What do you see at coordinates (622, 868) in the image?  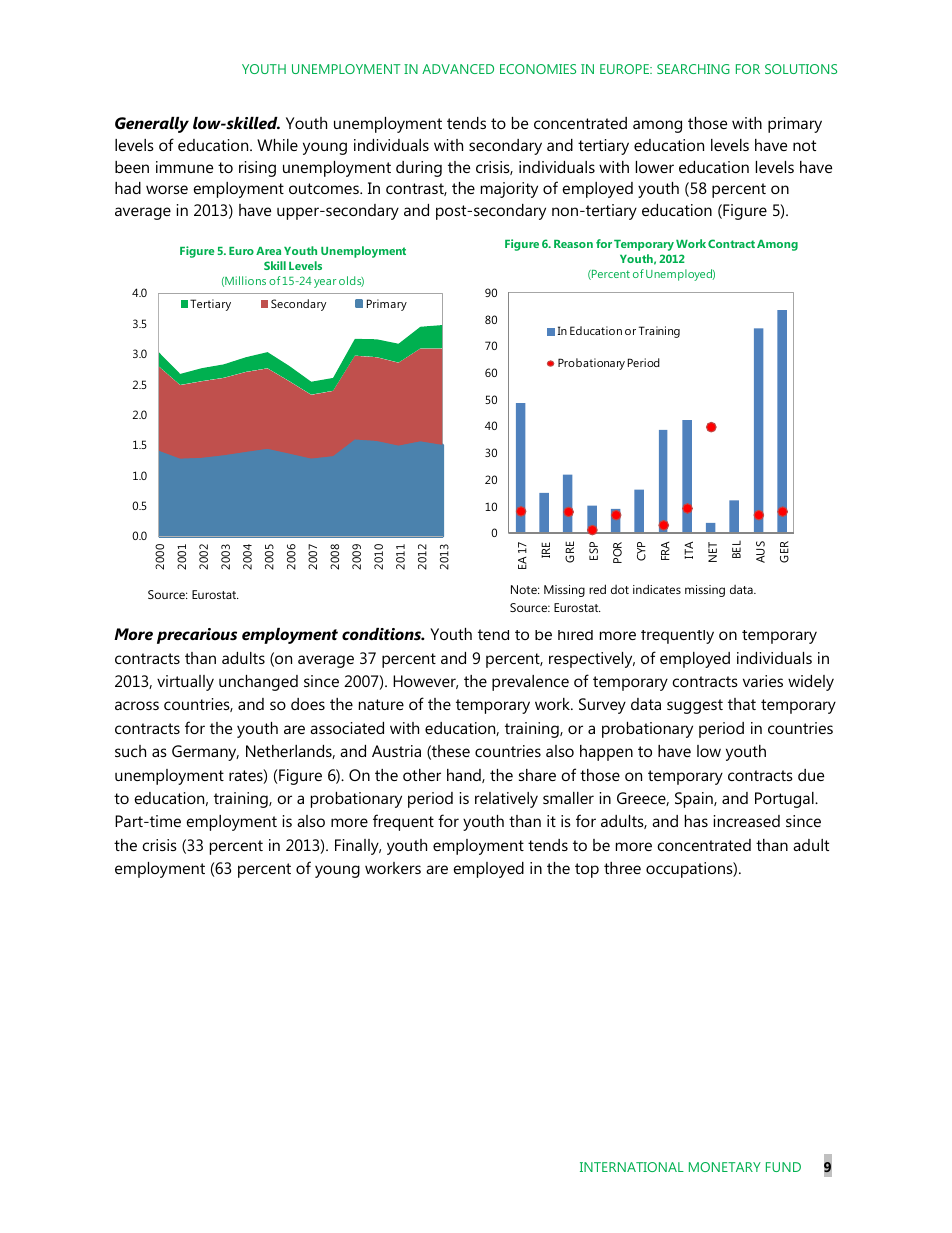 I see `three` at bounding box center [622, 868].
